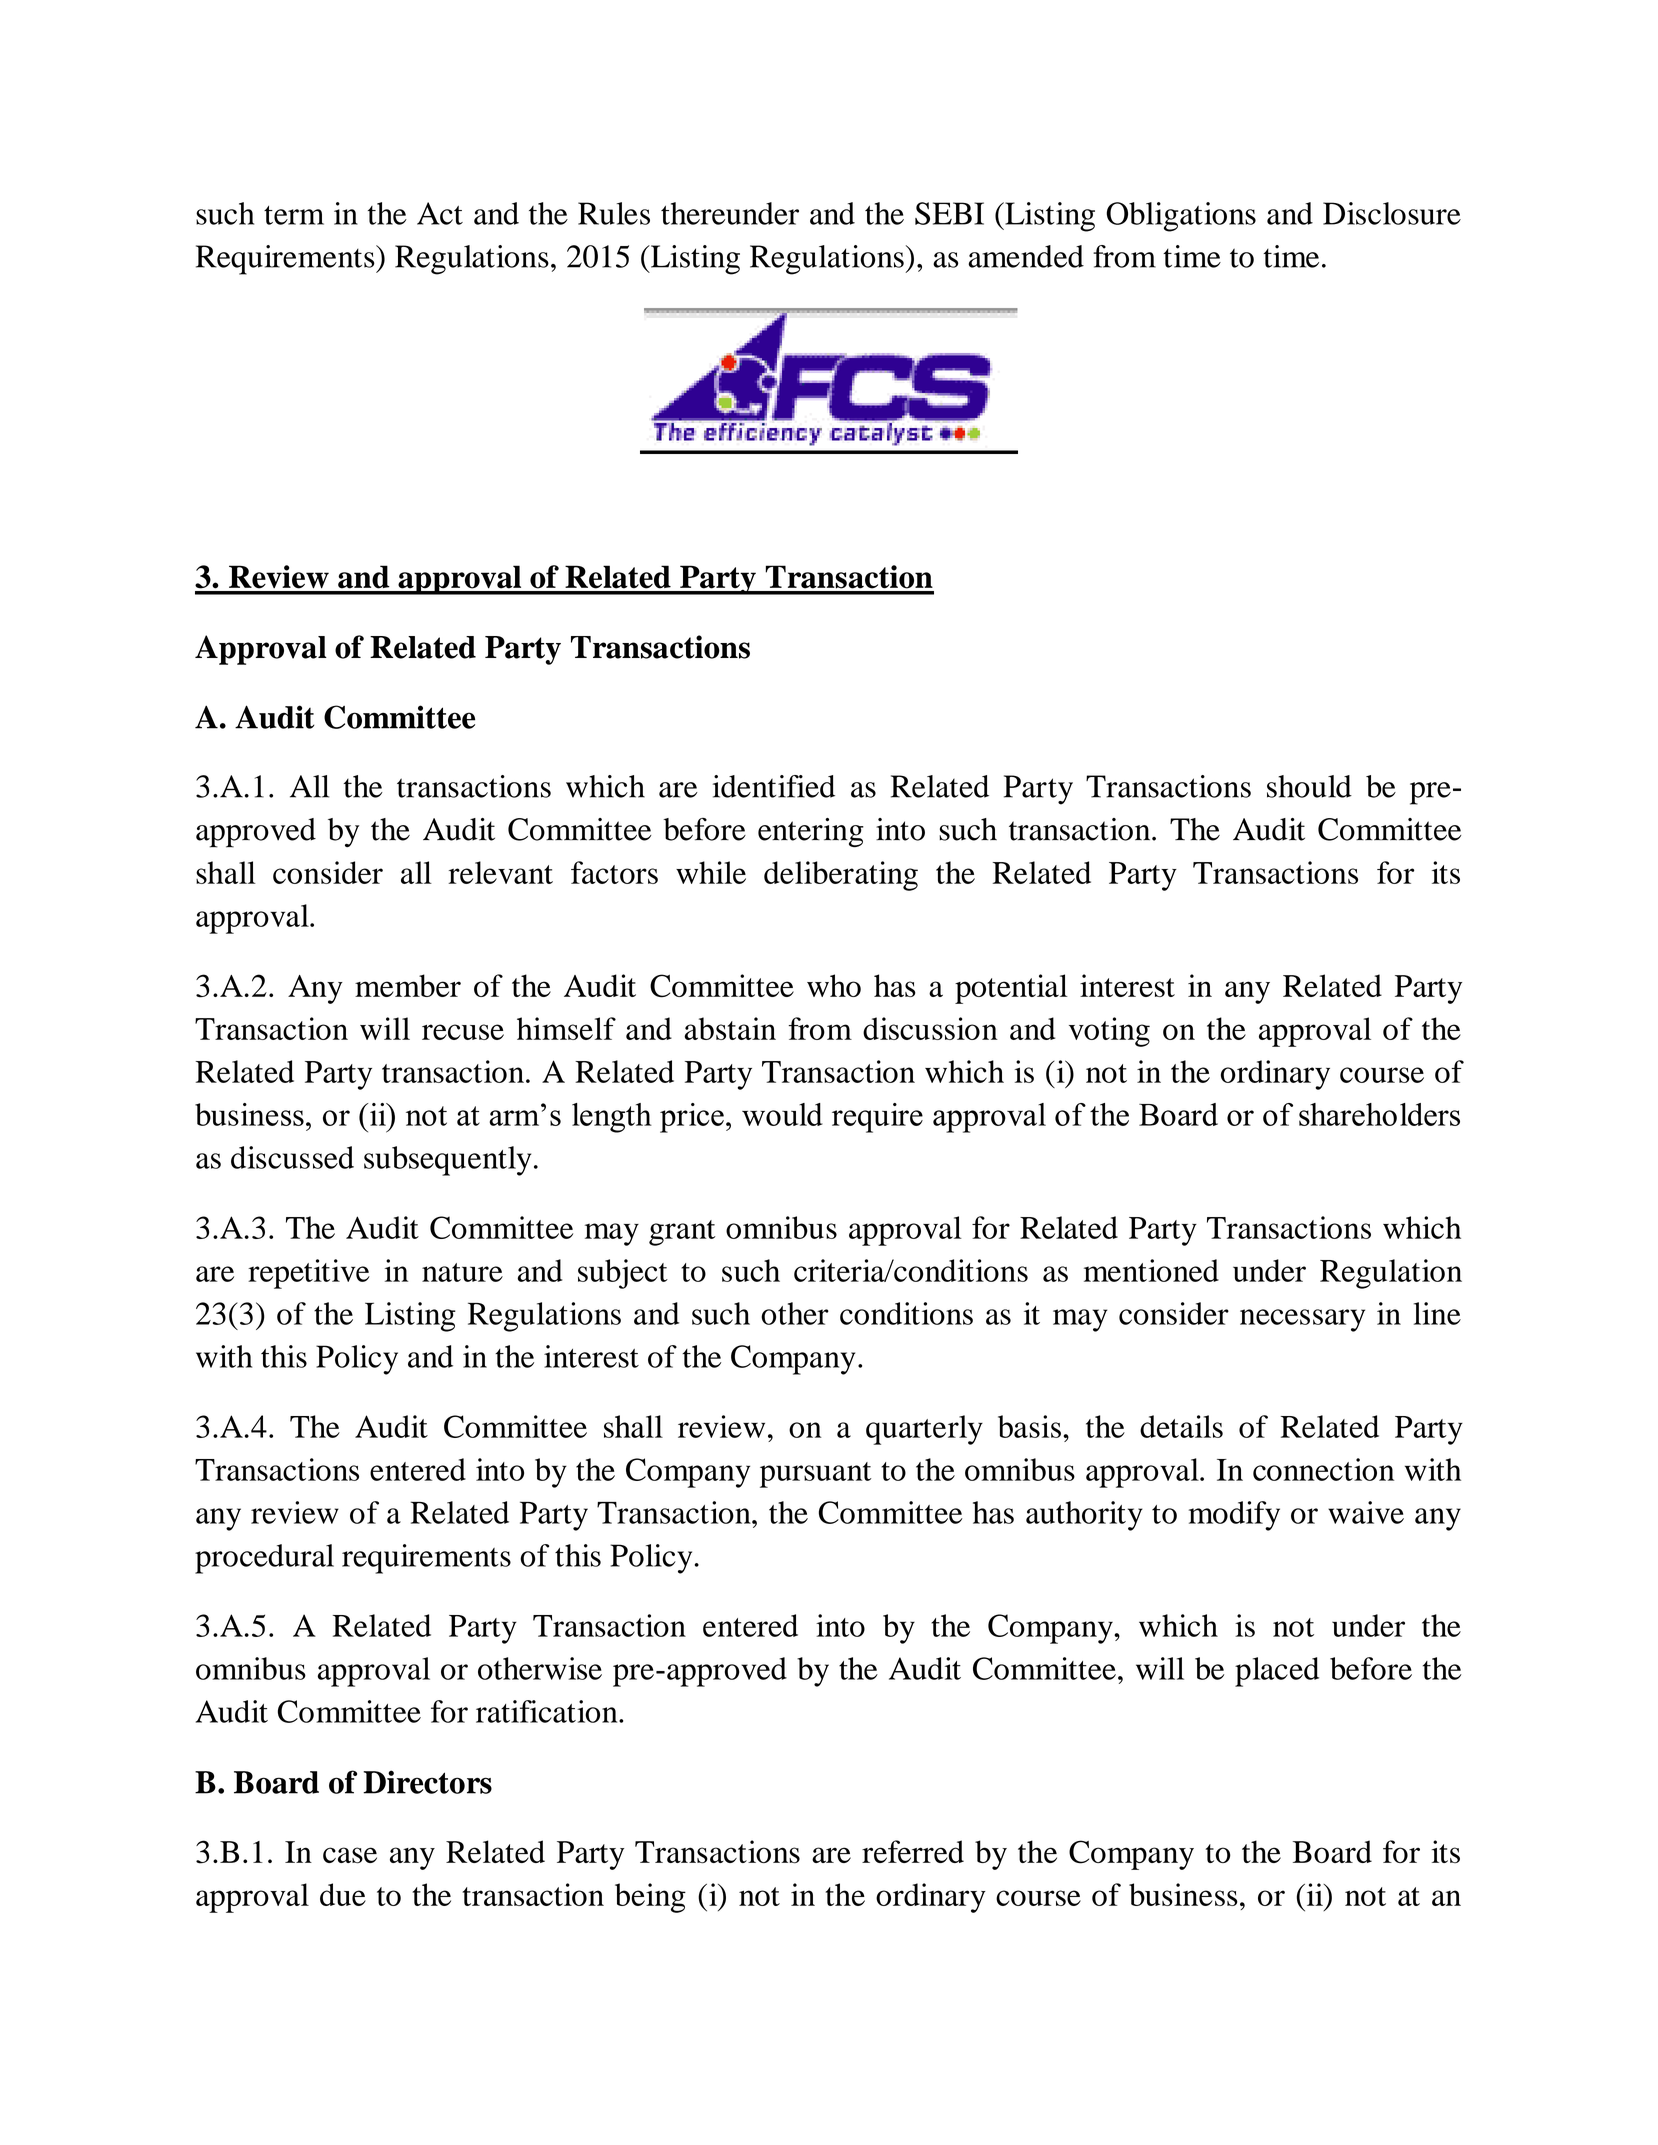 This page has height=2145, width=1658. What do you see at coordinates (1379, 1114) in the page?
I see `shareholders` at bounding box center [1379, 1114].
